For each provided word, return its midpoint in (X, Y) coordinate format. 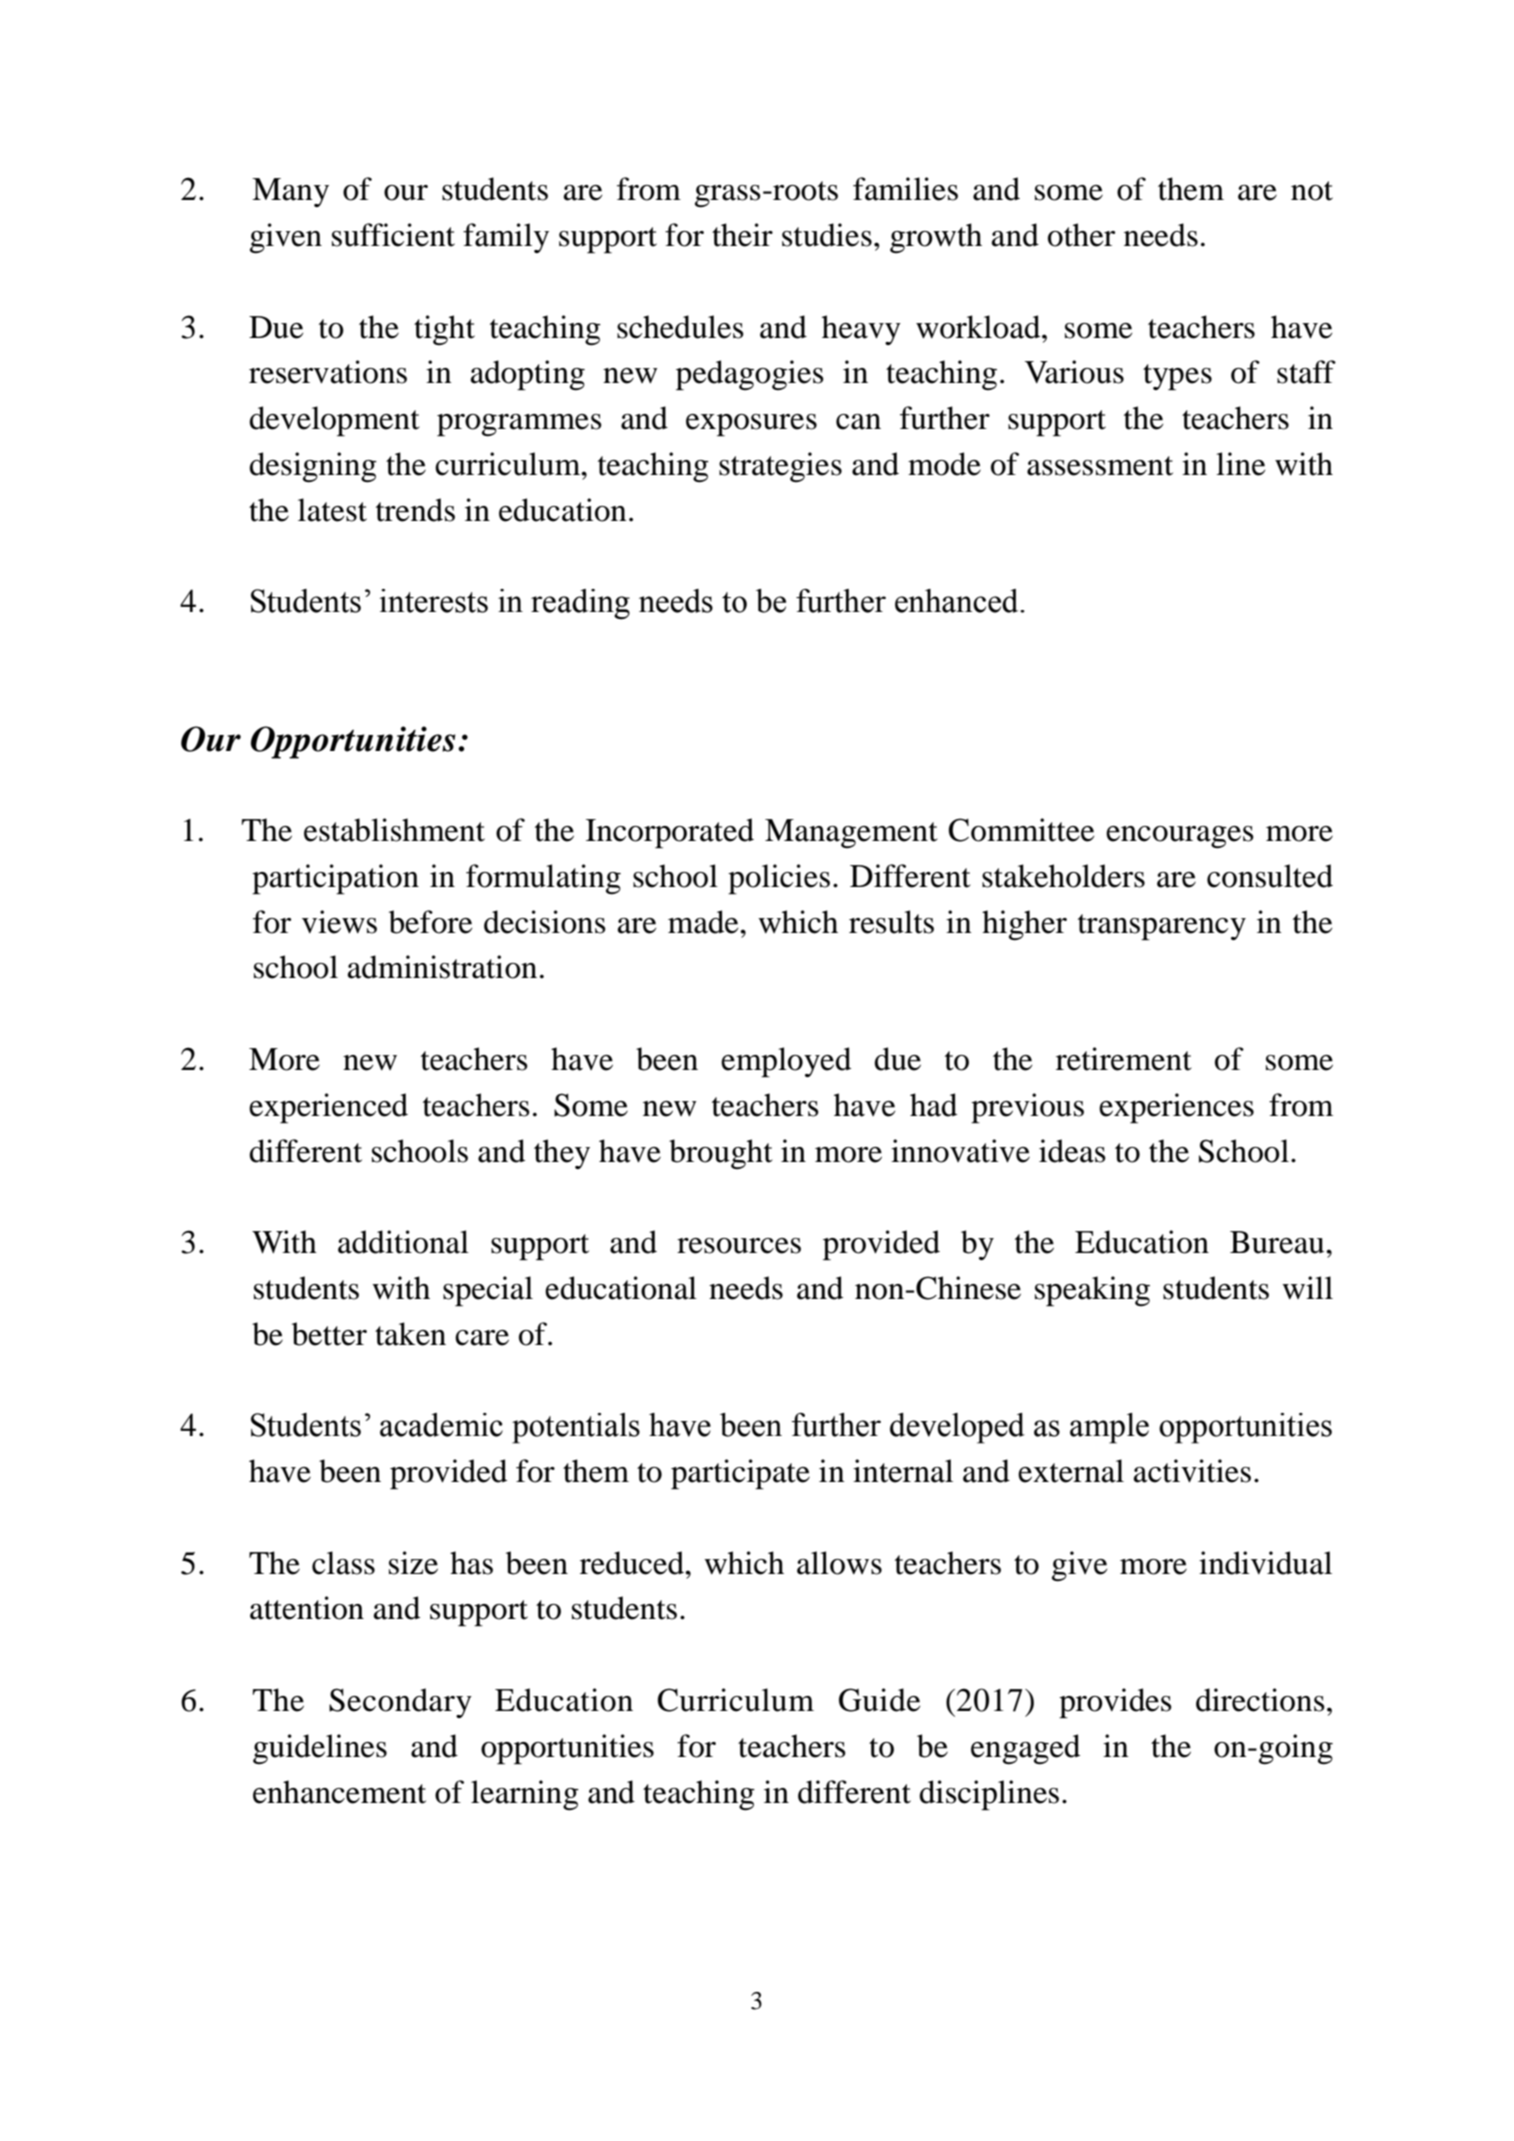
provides (1115, 1703)
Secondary (400, 1703)
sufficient (393, 235)
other (1081, 235)
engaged (1025, 1749)
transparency (1162, 927)
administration (442, 967)
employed (786, 1062)
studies (827, 235)
